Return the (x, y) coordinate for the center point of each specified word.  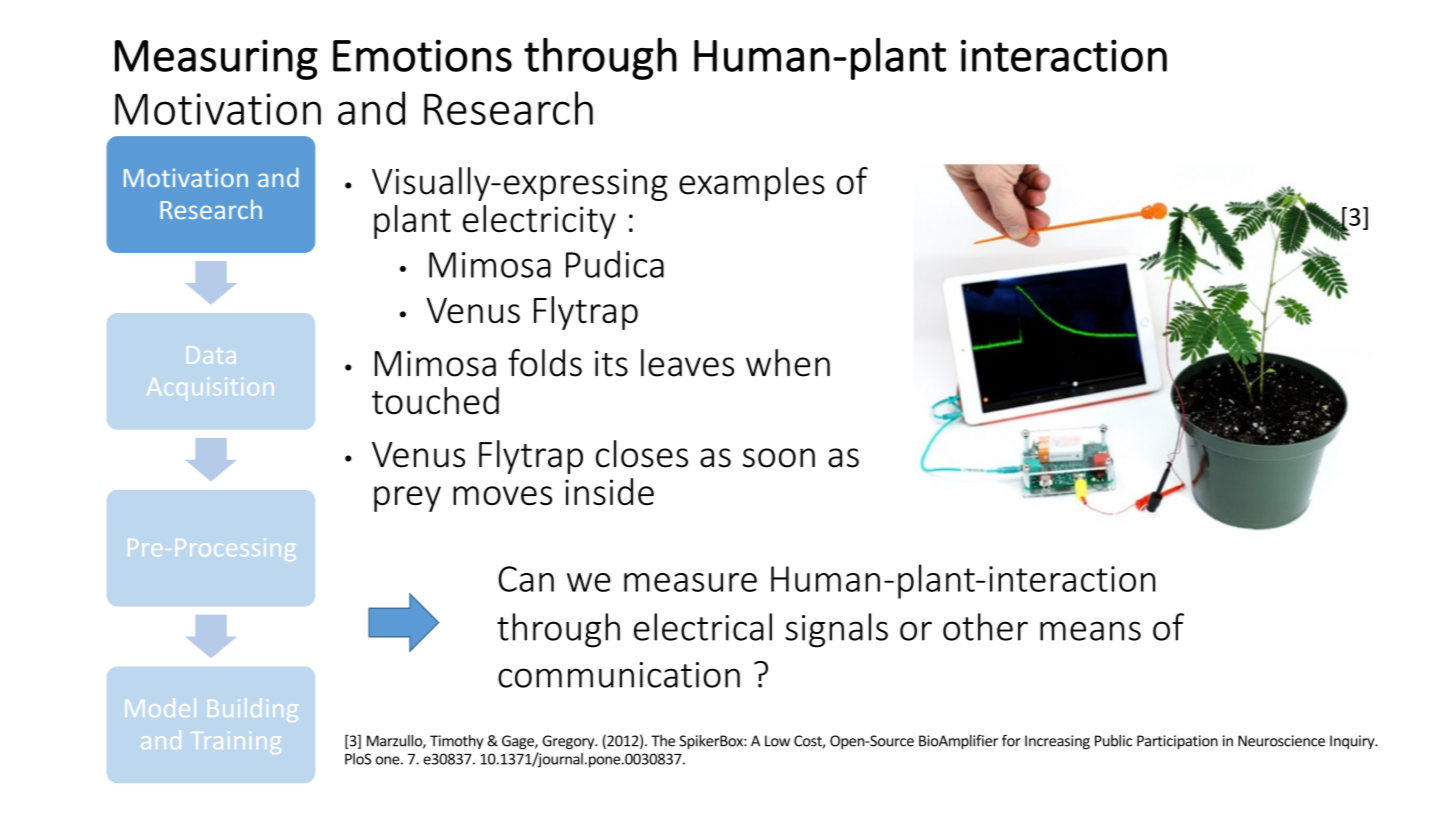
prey (407, 499)
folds (545, 363)
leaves (687, 363)
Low (777, 741)
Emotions (422, 55)
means (1090, 631)
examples (752, 184)
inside (609, 492)
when (788, 363)
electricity (539, 222)
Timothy (456, 742)
